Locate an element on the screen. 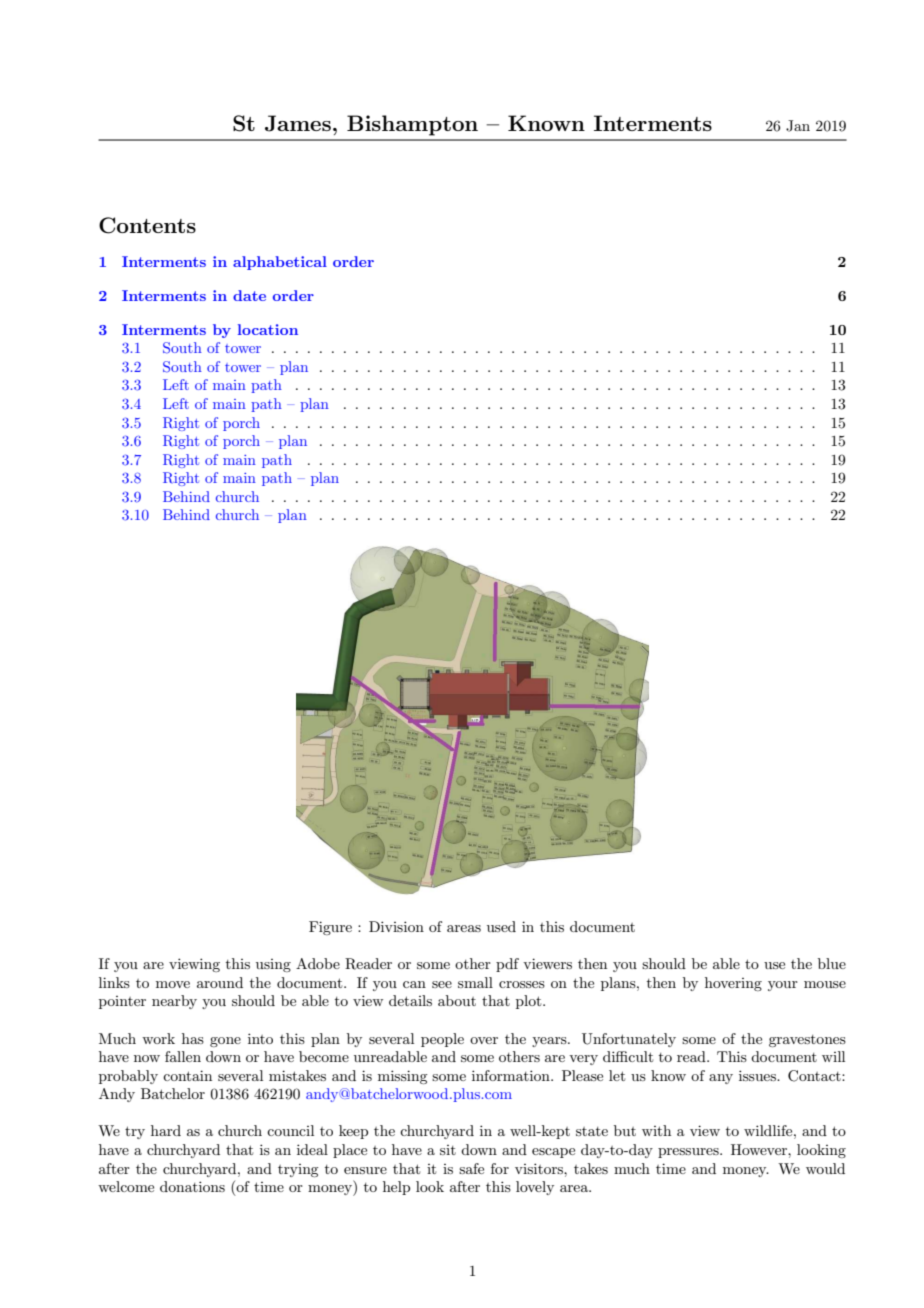 Image resolution: width=924 pixels, height=1308 pixels. date is located at coordinates (249, 295).
